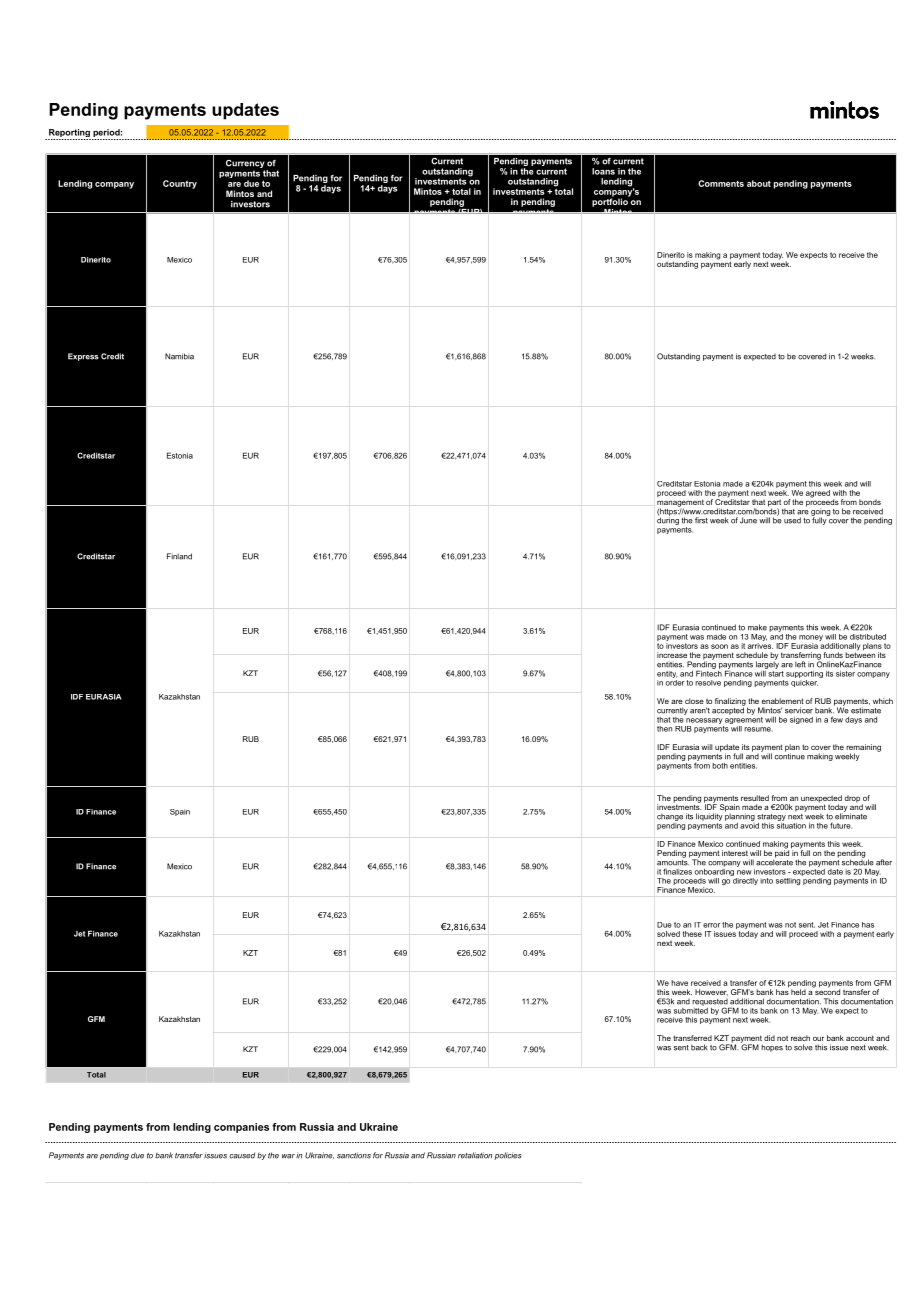 The width and height of the page is (924, 1308). I want to click on loans, so click(603, 171).
